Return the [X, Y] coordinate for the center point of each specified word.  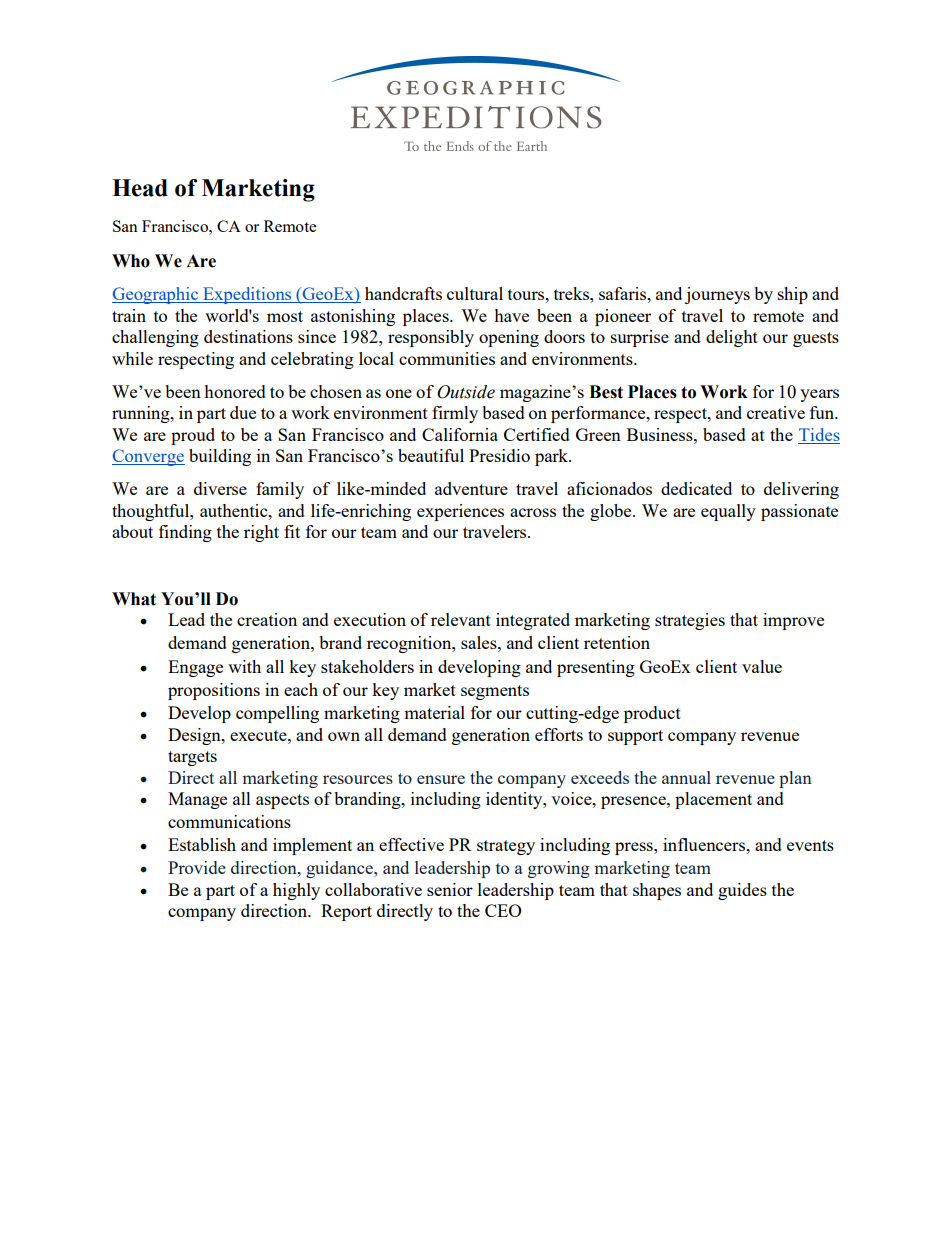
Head [140, 188]
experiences [460, 512]
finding [185, 533]
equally [728, 512]
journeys [717, 295]
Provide [197, 867]
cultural [475, 293]
